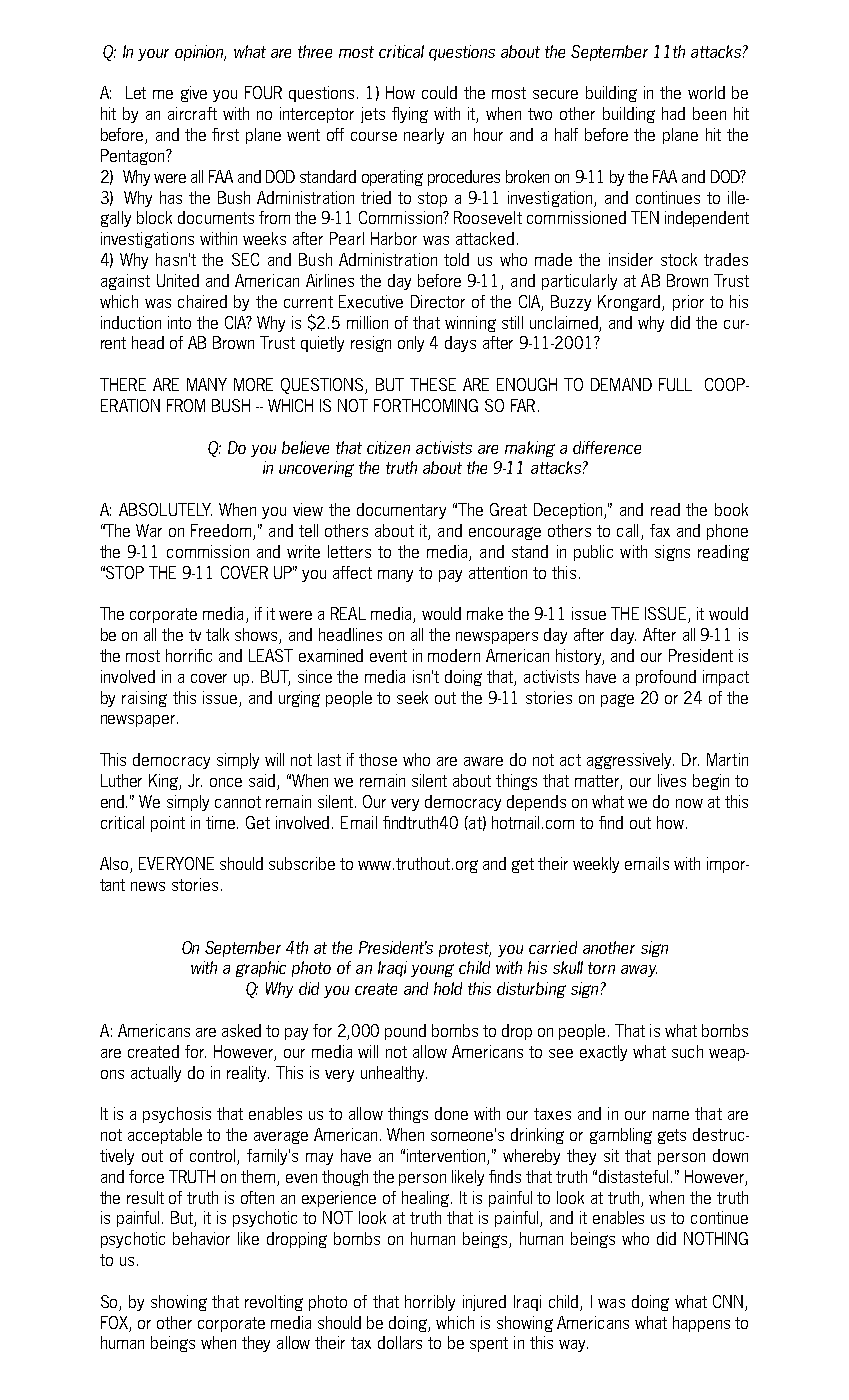  Describe the element at coordinates (241, 1030) in the page. I see `asked` at that location.
